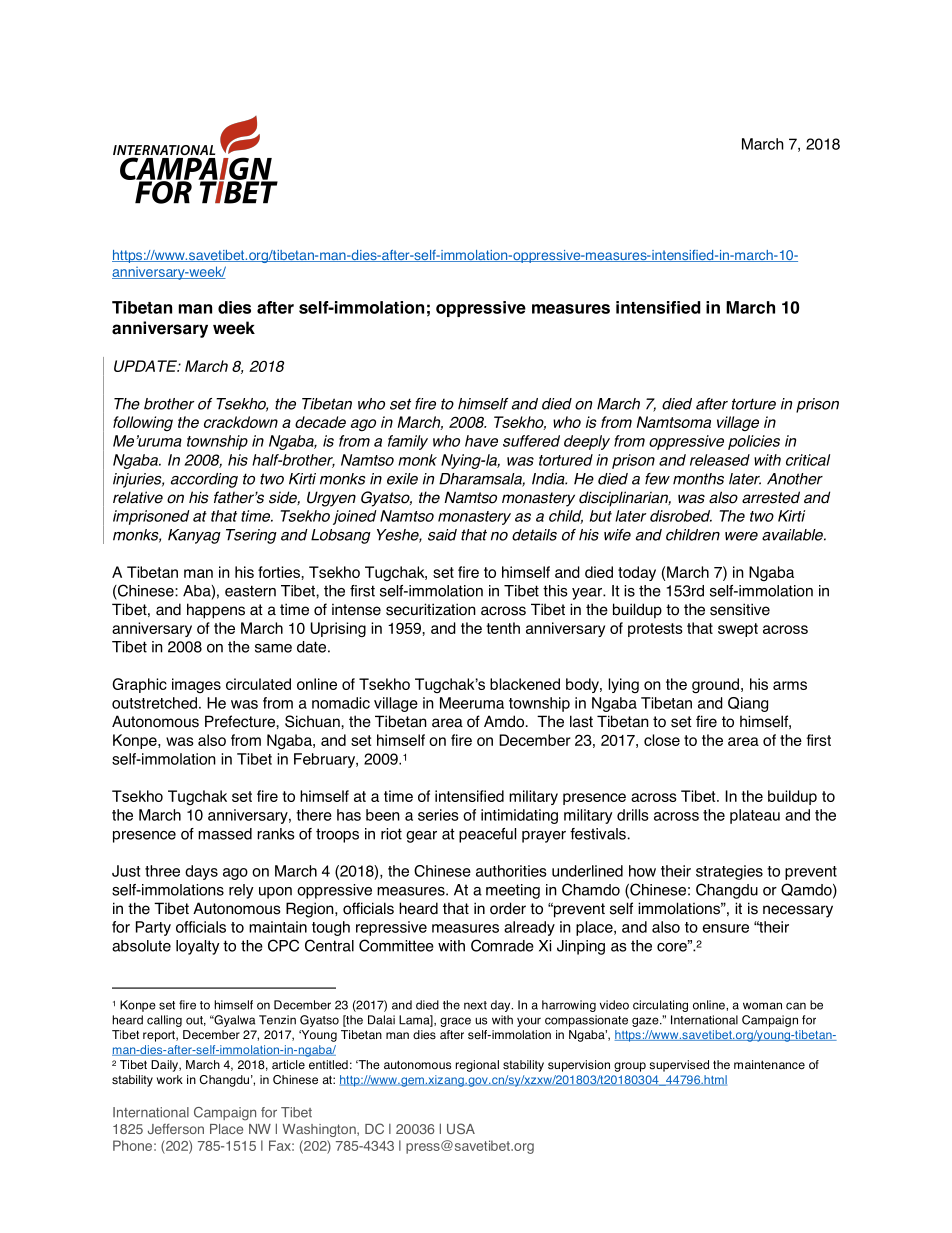 This document has height=1233, width=952. I want to click on ground, so click(717, 685).
